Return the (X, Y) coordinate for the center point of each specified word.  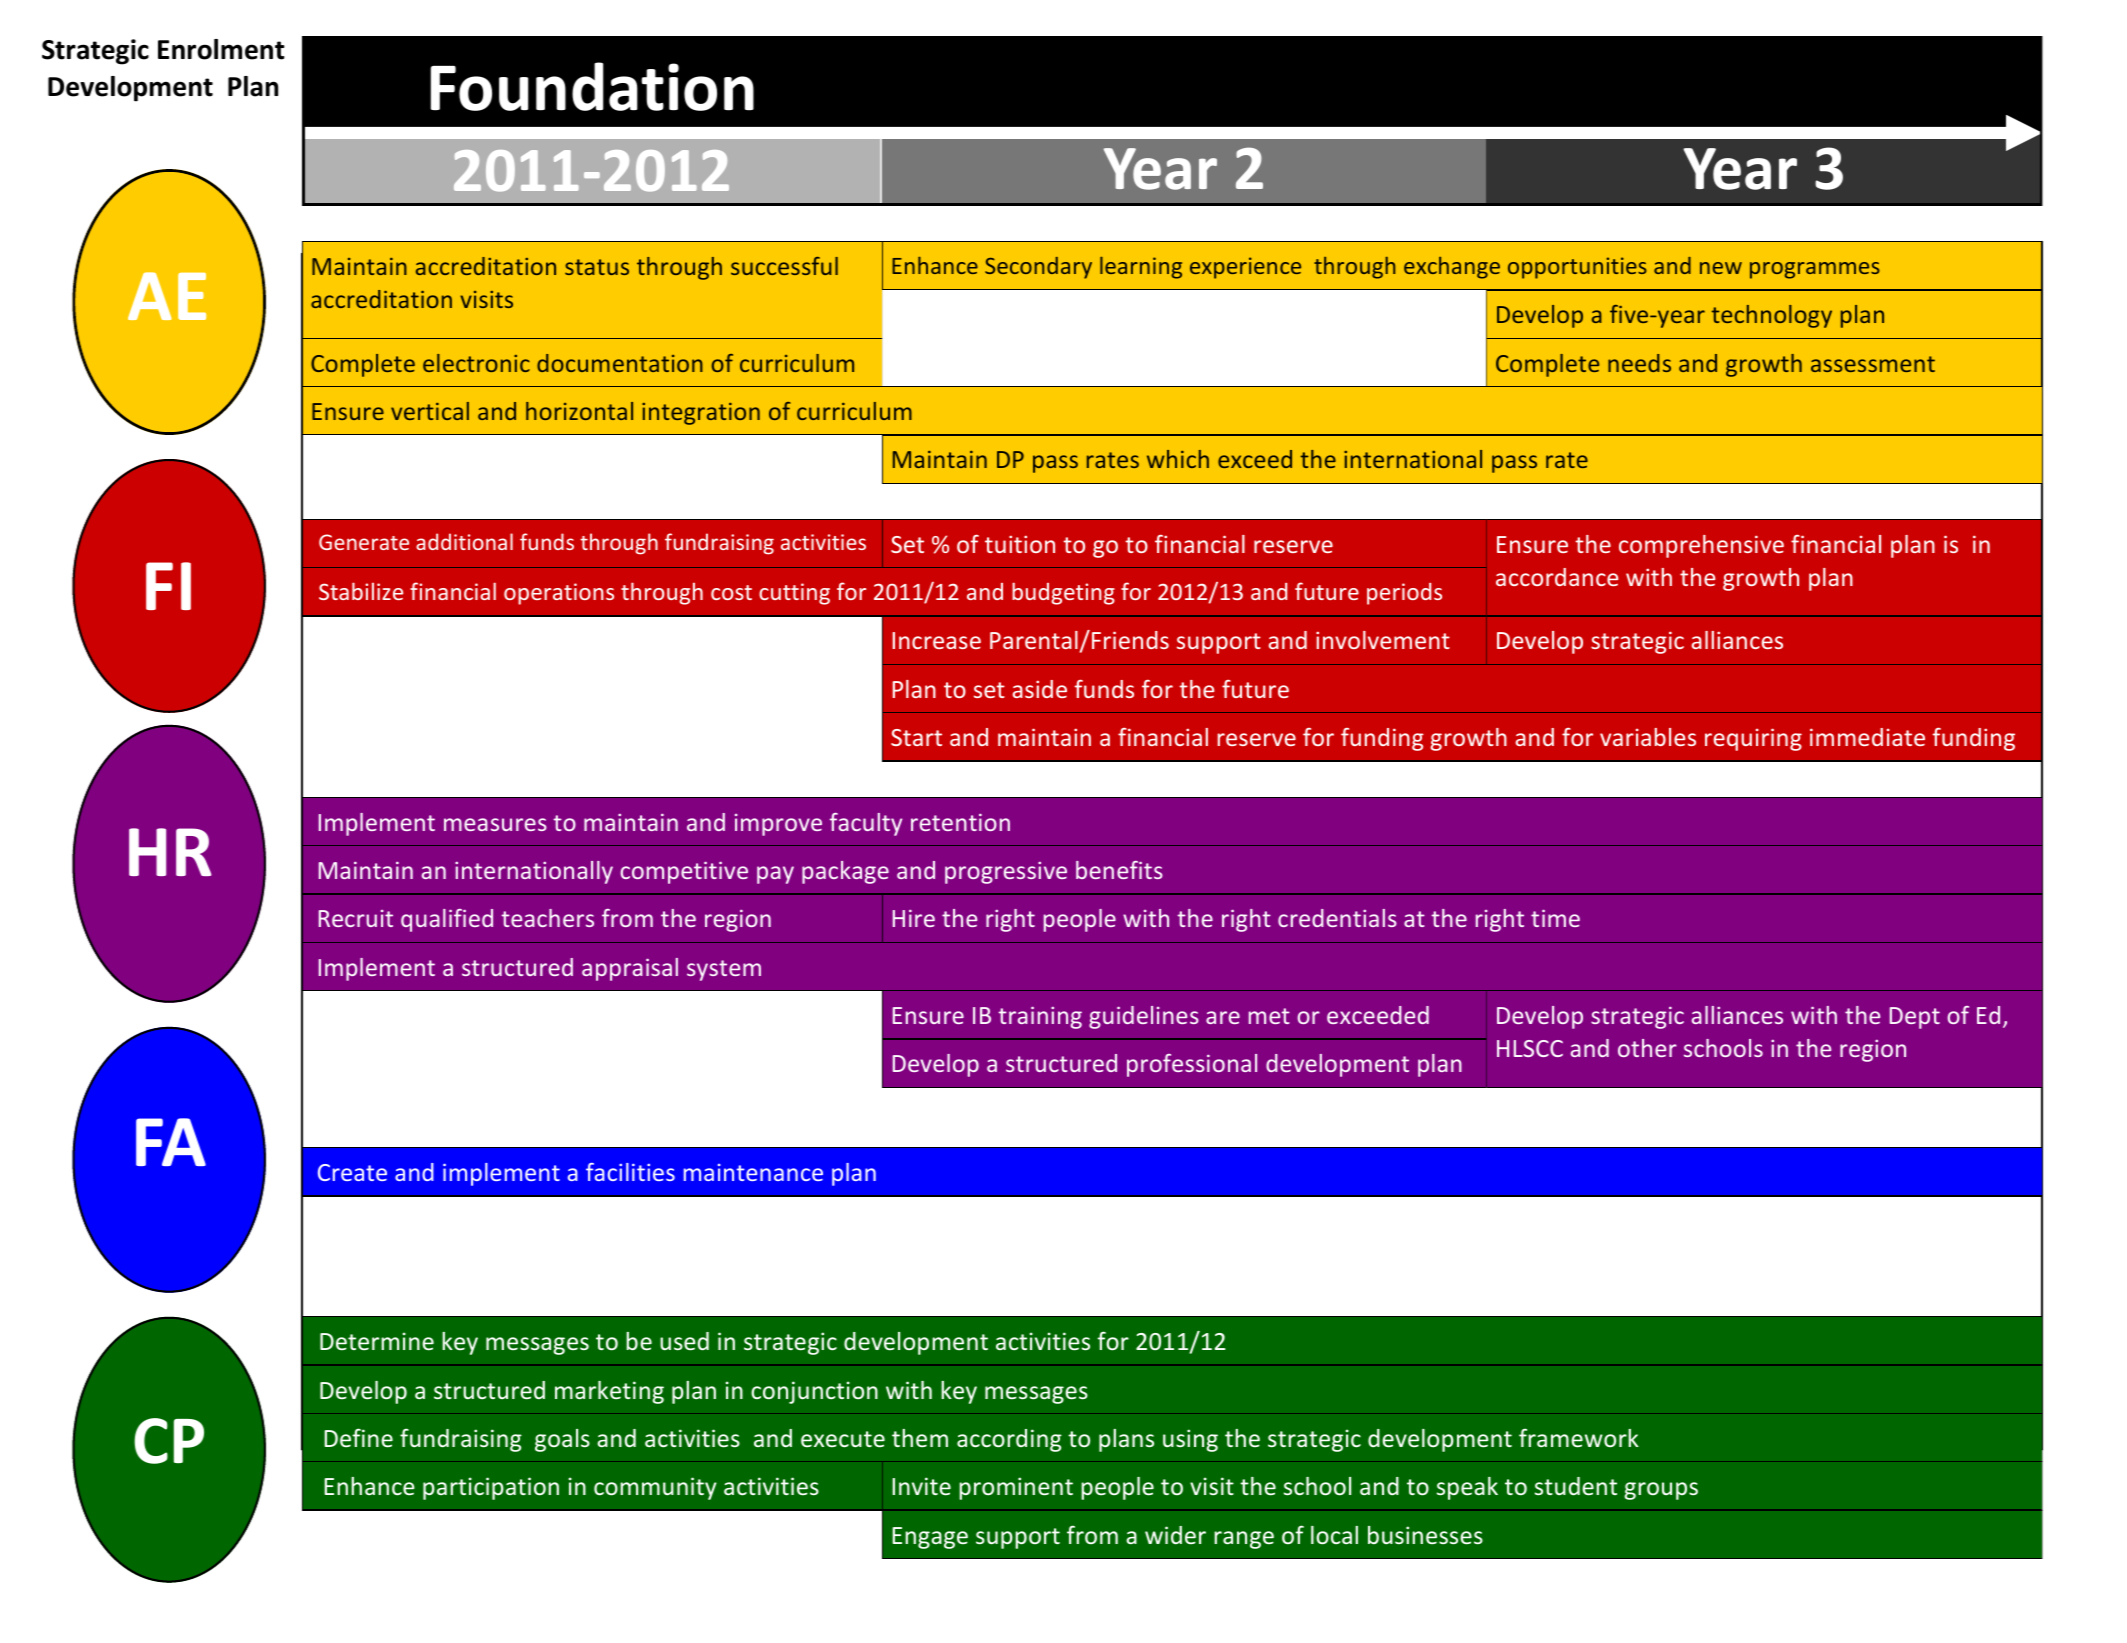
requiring (1753, 739)
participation (491, 1488)
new (1721, 268)
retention (960, 822)
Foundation (592, 86)
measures (495, 824)
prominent (1016, 1488)
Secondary (1038, 268)
